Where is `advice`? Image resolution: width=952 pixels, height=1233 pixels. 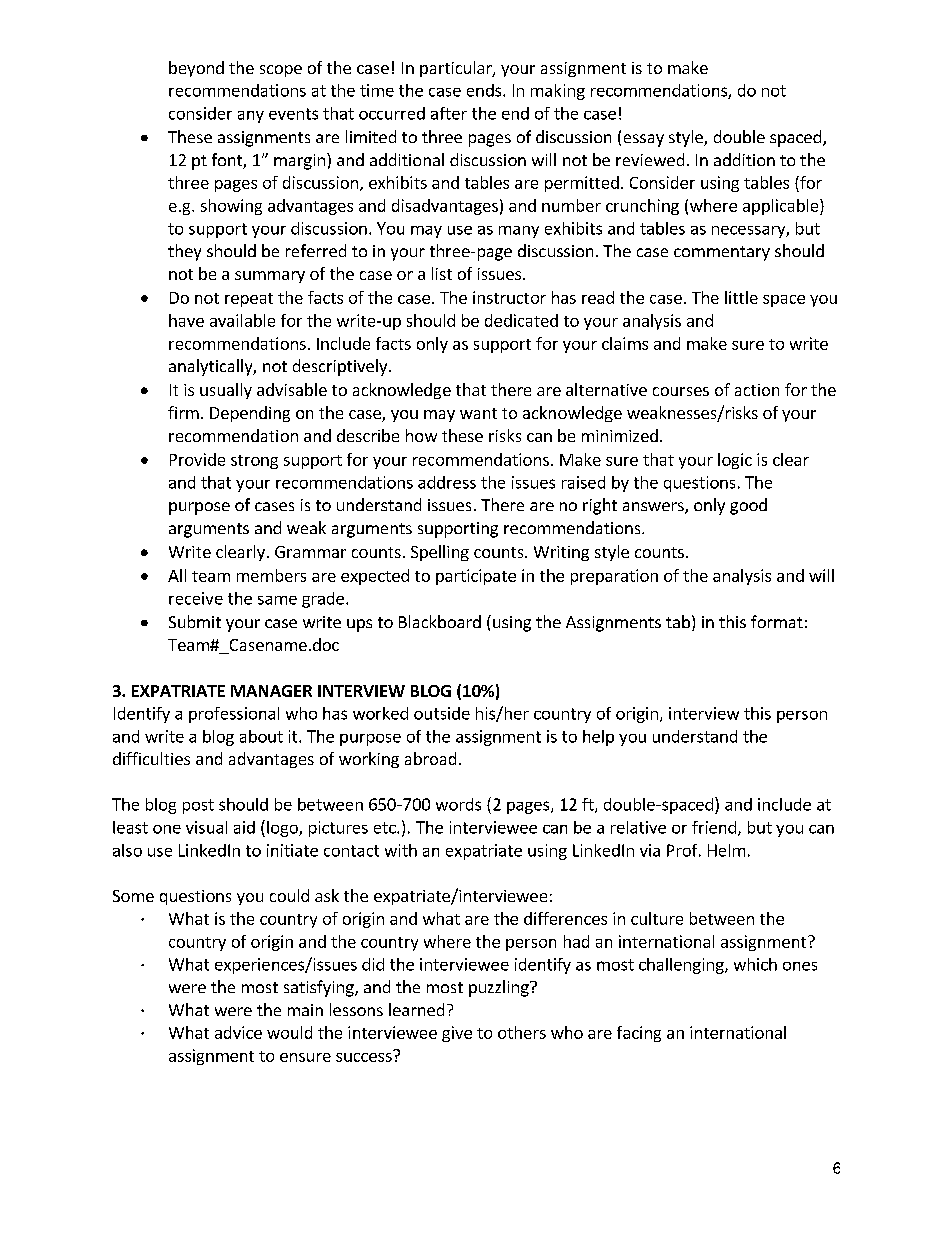
advice is located at coordinates (238, 1032).
